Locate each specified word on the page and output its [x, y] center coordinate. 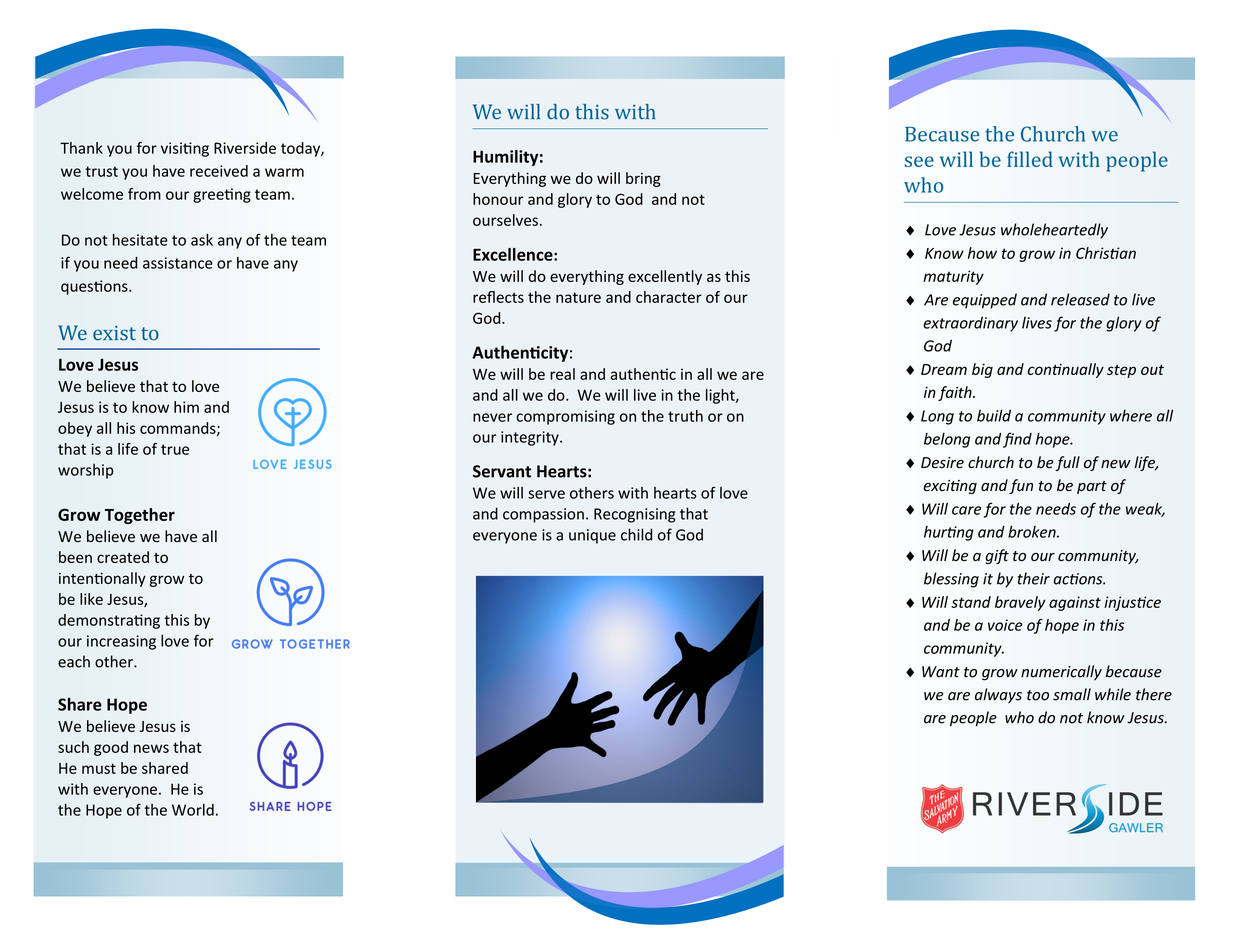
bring [643, 179]
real [562, 374]
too [1038, 695]
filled [1030, 159]
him [186, 407]
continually [1066, 370]
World [193, 810]
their [1034, 578]
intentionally [102, 579]
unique [592, 536]
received [219, 171]
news [151, 748]
